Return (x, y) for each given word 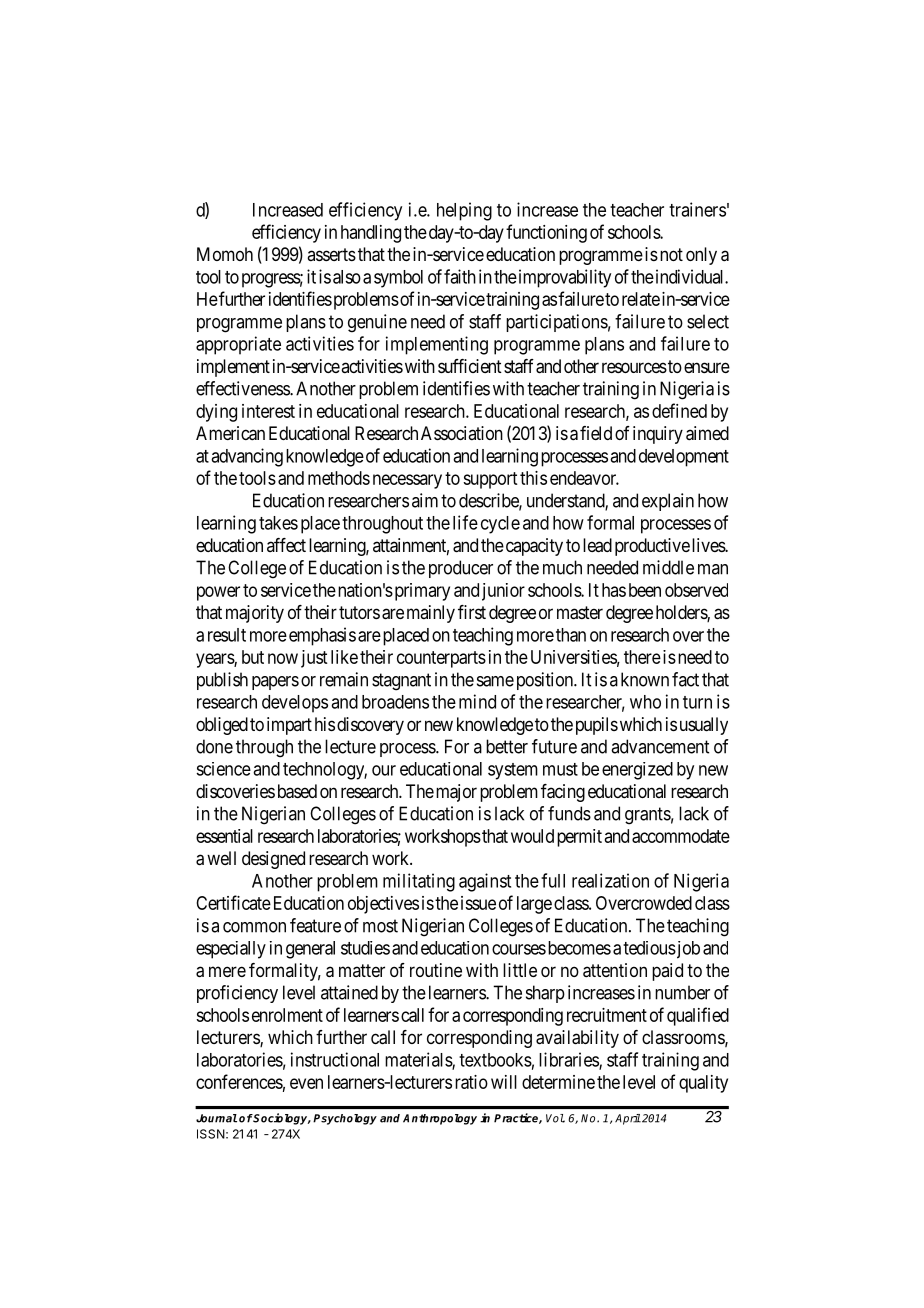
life (465, 522)
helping (464, 211)
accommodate (681, 836)
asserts (331, 254)
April (628, 1119)
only (701, 256)
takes (278, 523)
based (297, 791)
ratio (471, 1082)
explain (668, 502)
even (306, 1083)
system (513, 771)
